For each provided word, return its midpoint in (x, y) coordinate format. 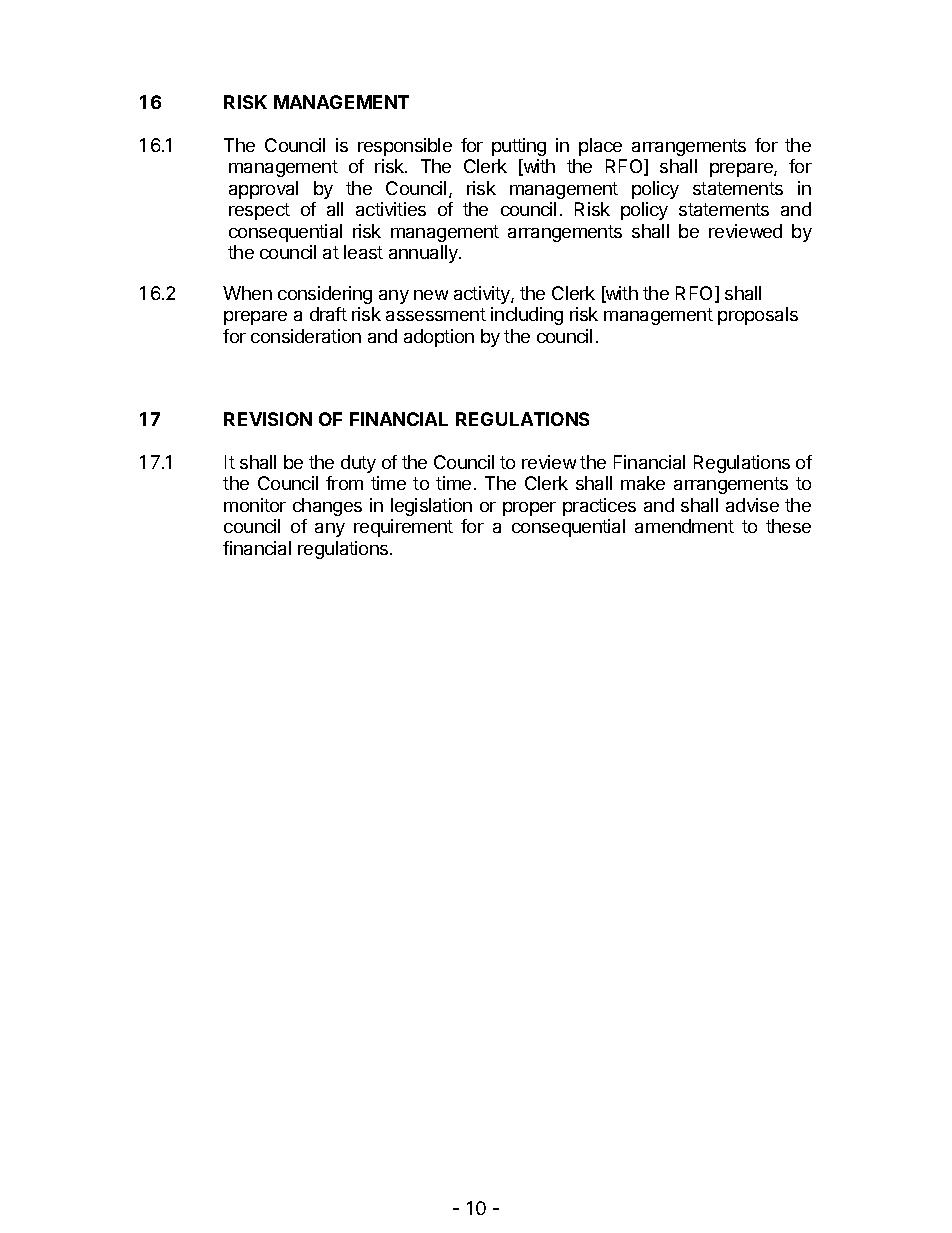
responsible (405, 147)
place (600, 147)
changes (327, 507)
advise (752, 505)
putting (519, 147)
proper (529, 509)
